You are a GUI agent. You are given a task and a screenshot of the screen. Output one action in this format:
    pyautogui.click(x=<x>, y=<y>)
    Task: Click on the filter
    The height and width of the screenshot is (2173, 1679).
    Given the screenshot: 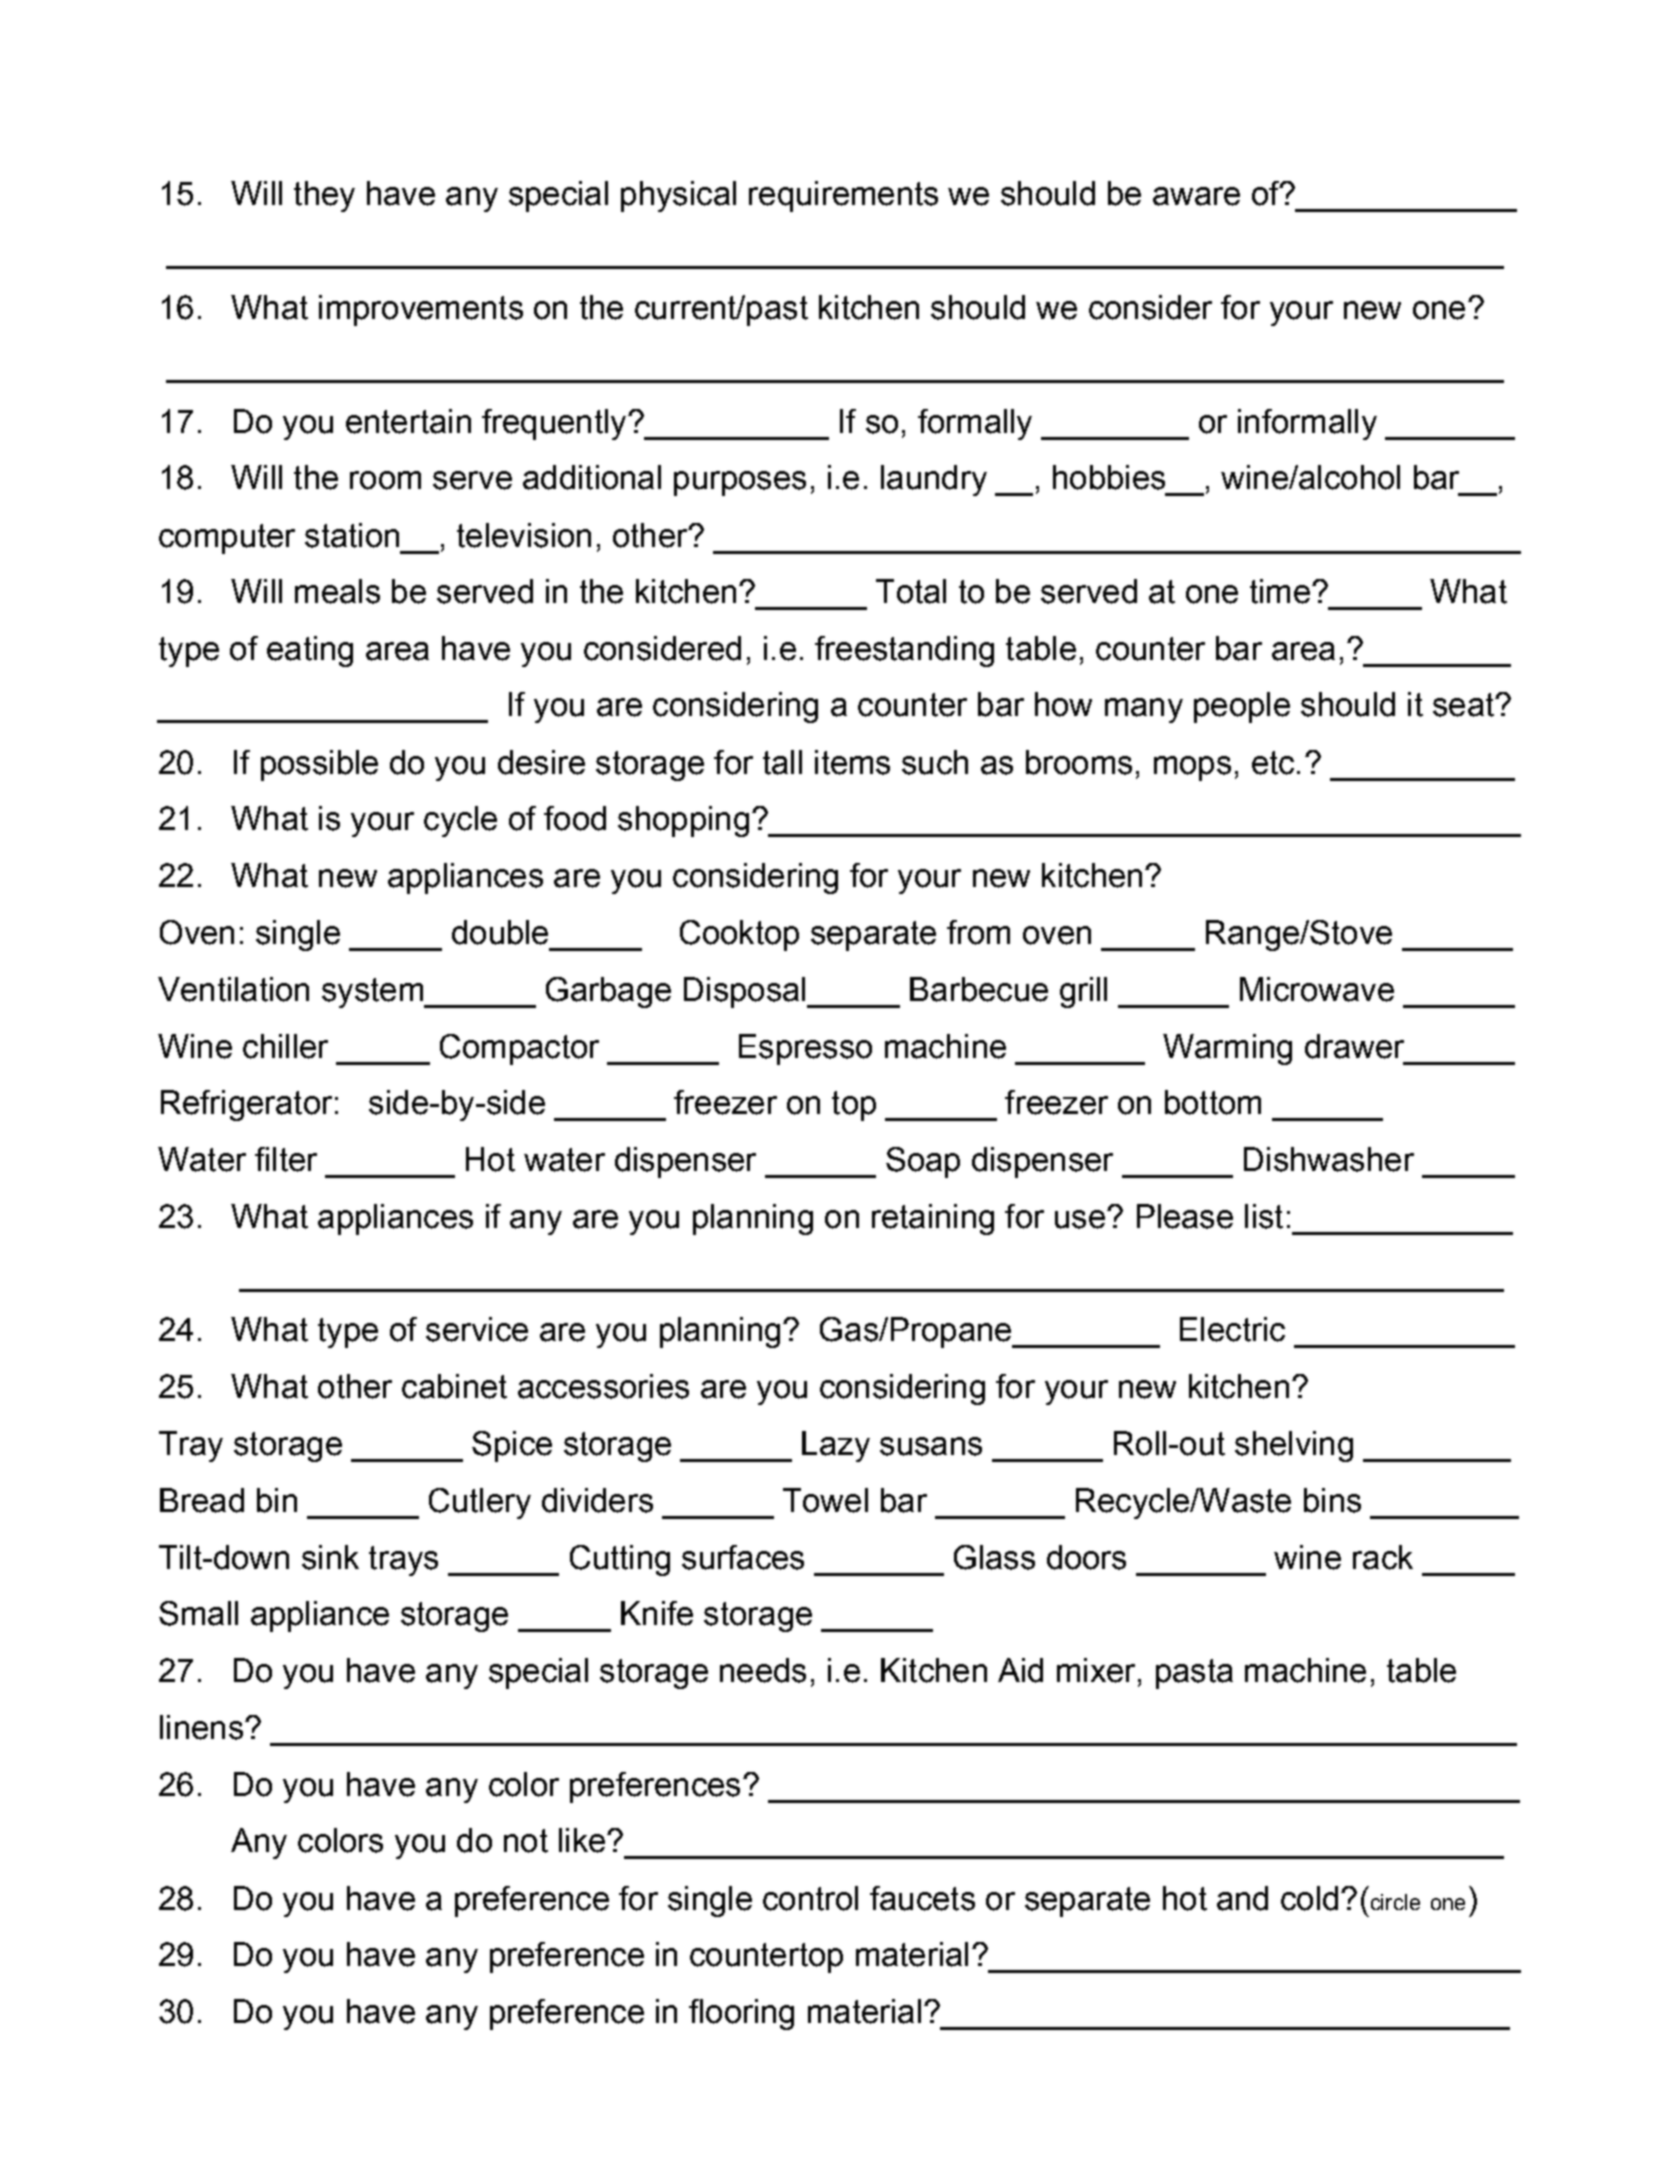 What is the action you would take?
    pyautogui.click(x=286, y=1159)
